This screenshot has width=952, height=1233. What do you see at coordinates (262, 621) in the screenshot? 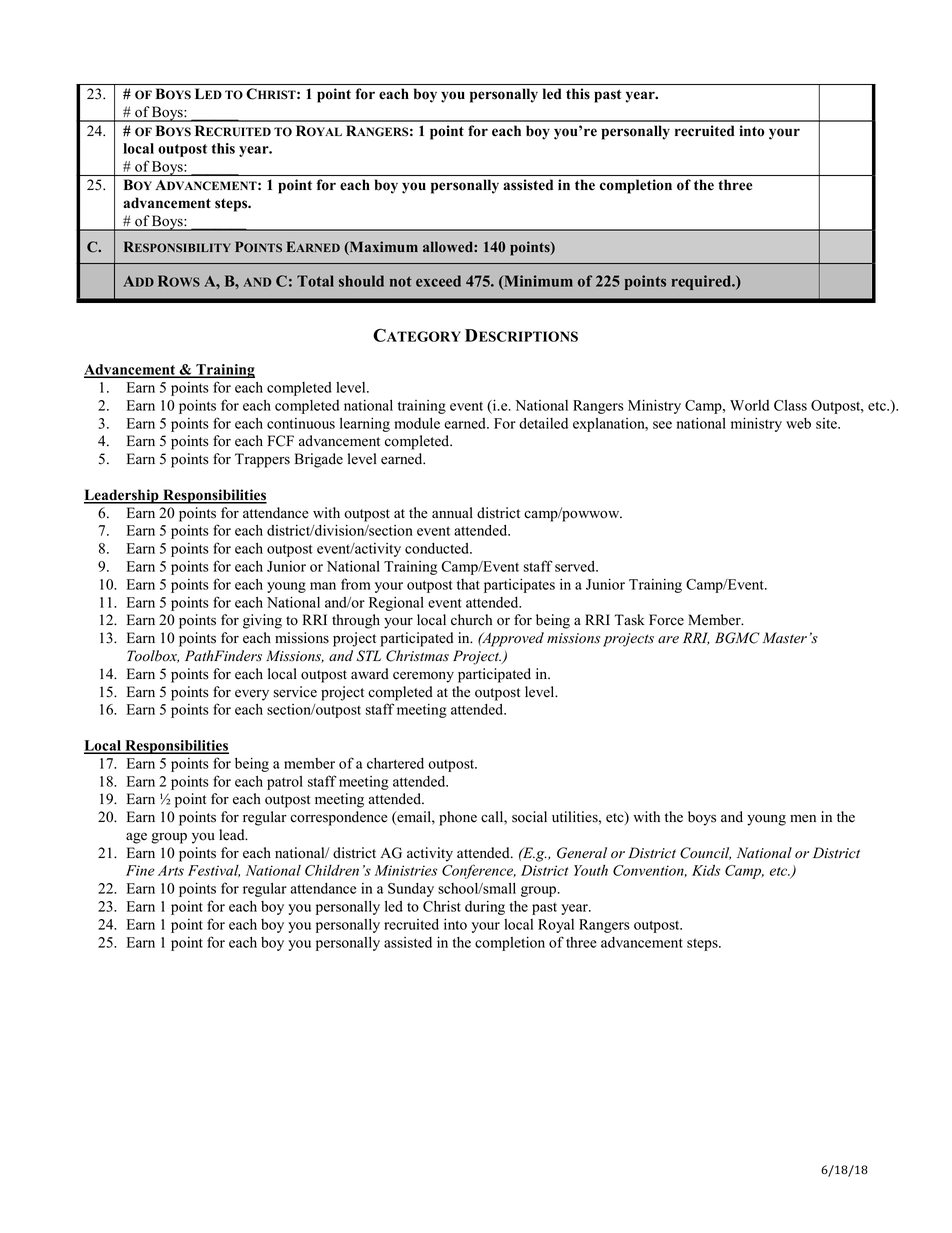
I see `giving` at bounding box center [262, 621].
